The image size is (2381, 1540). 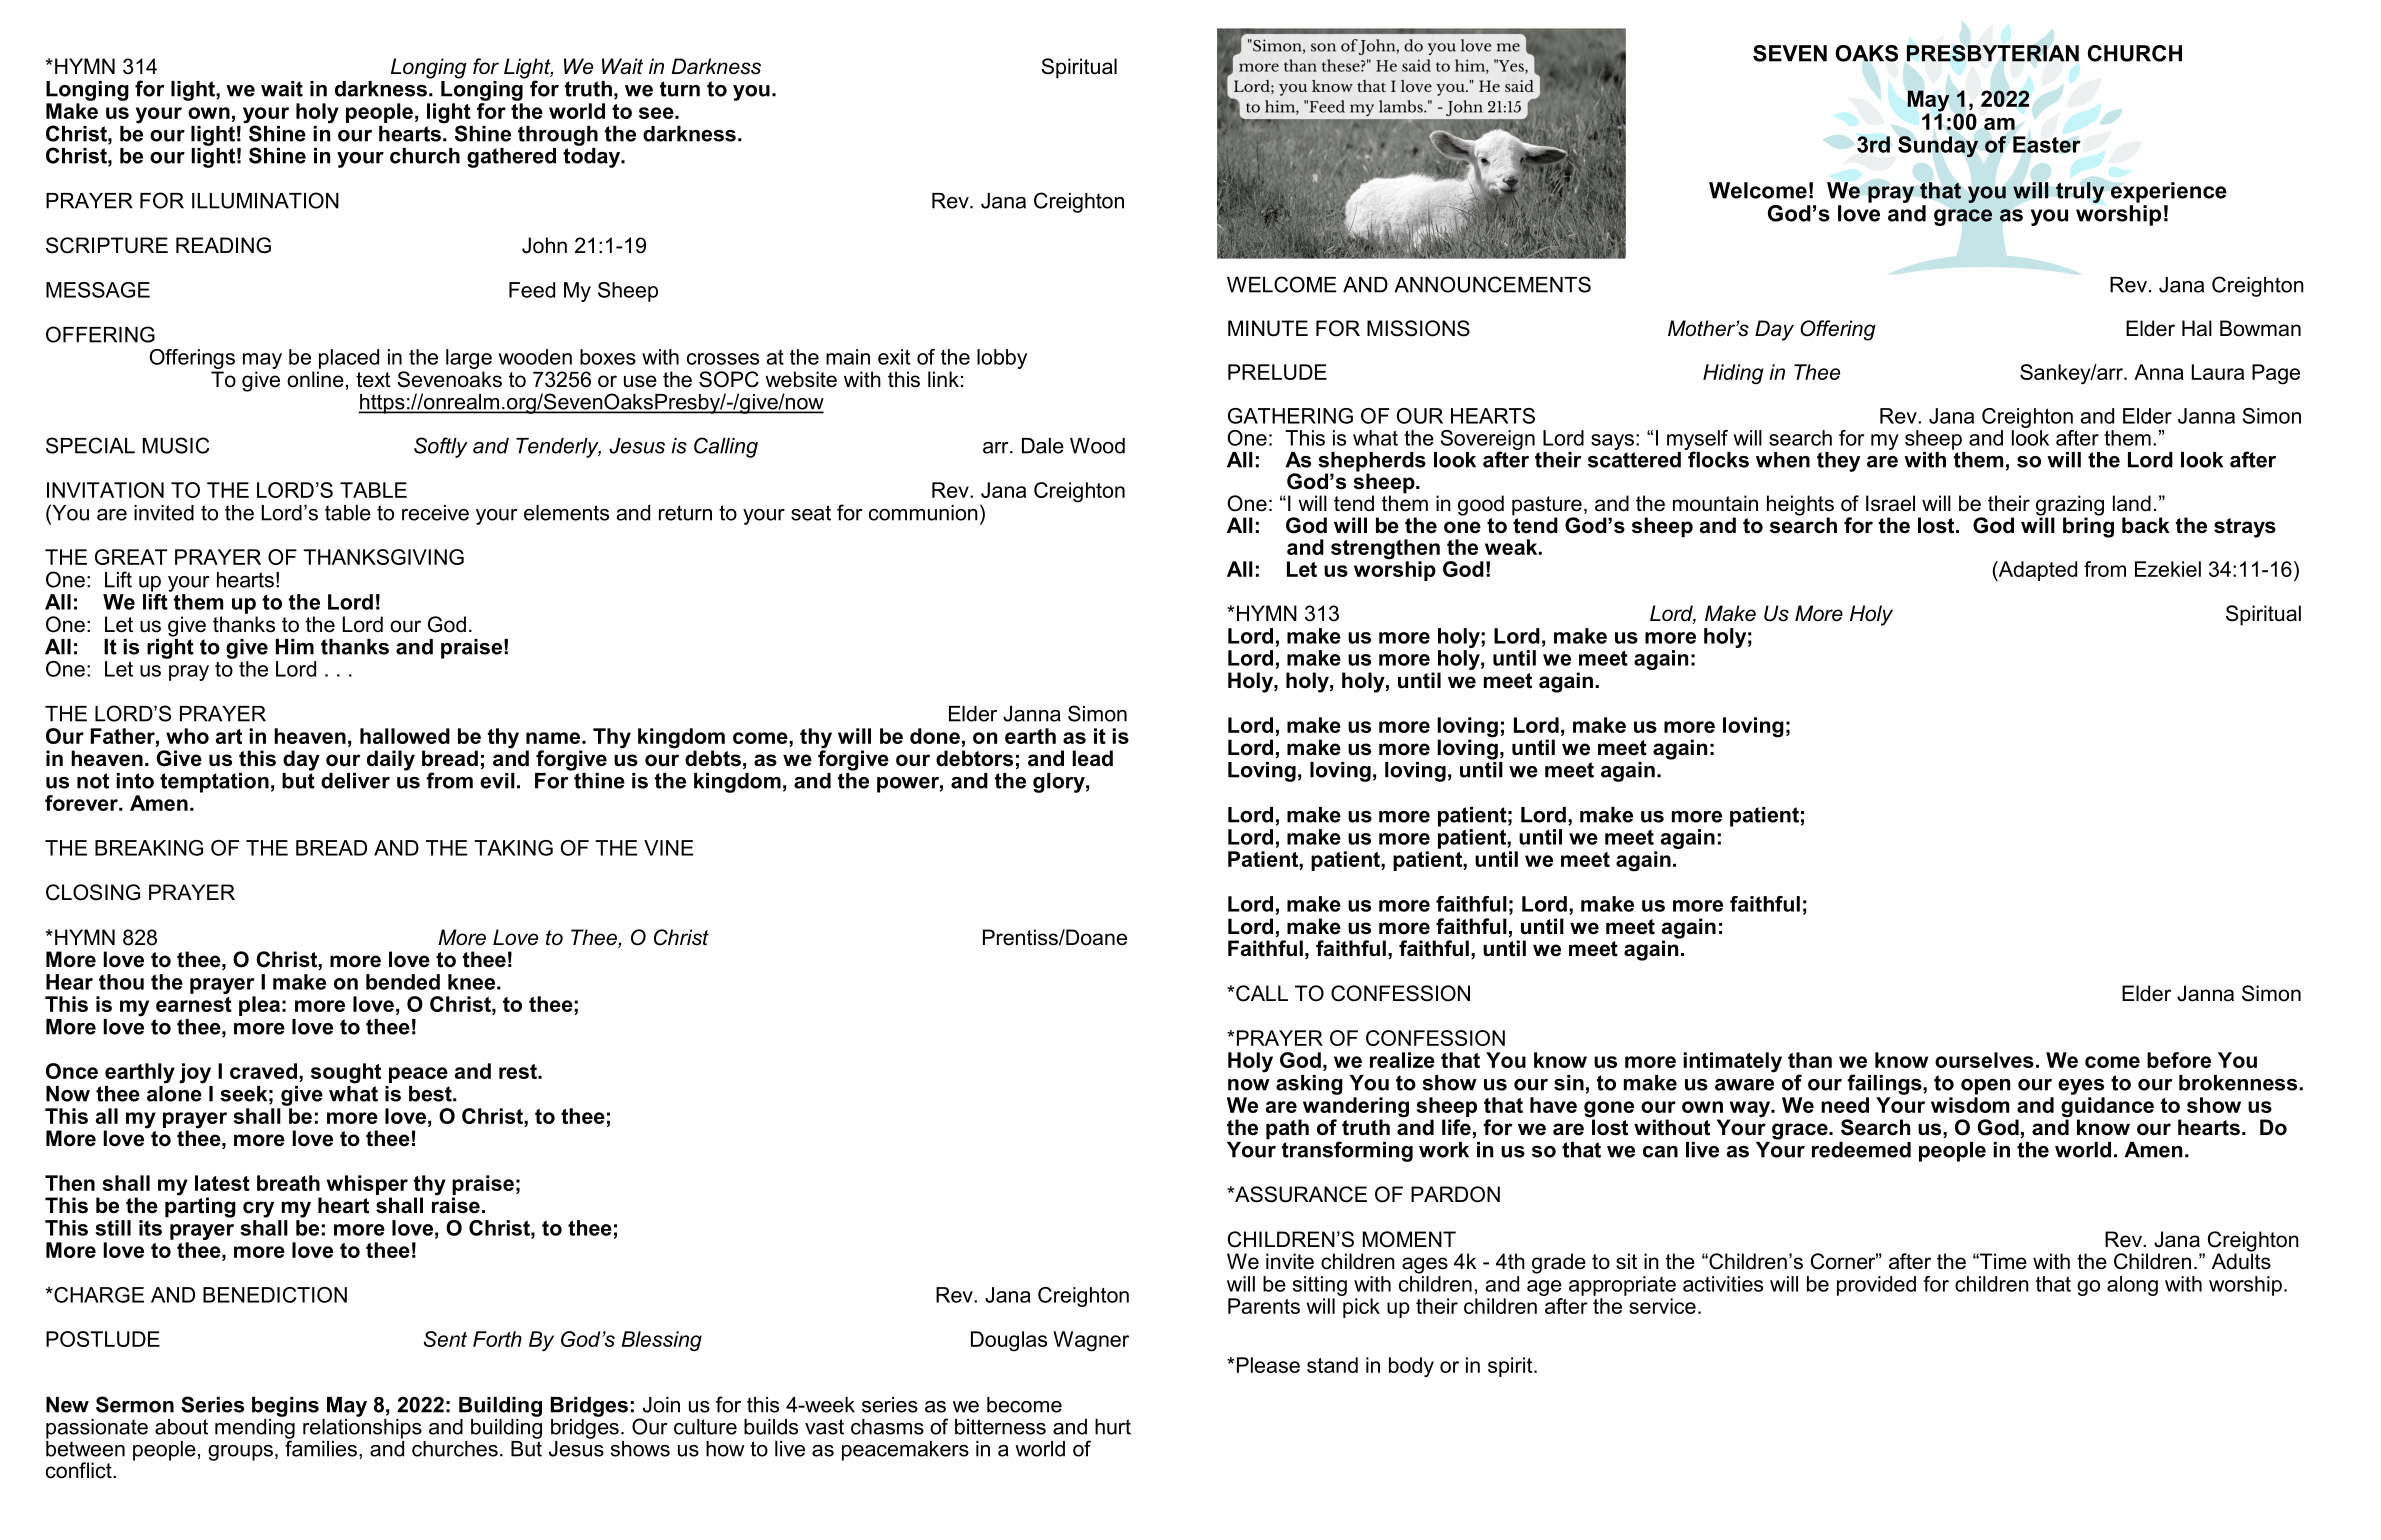 I want to click on through, so click(x=558, y=136).
